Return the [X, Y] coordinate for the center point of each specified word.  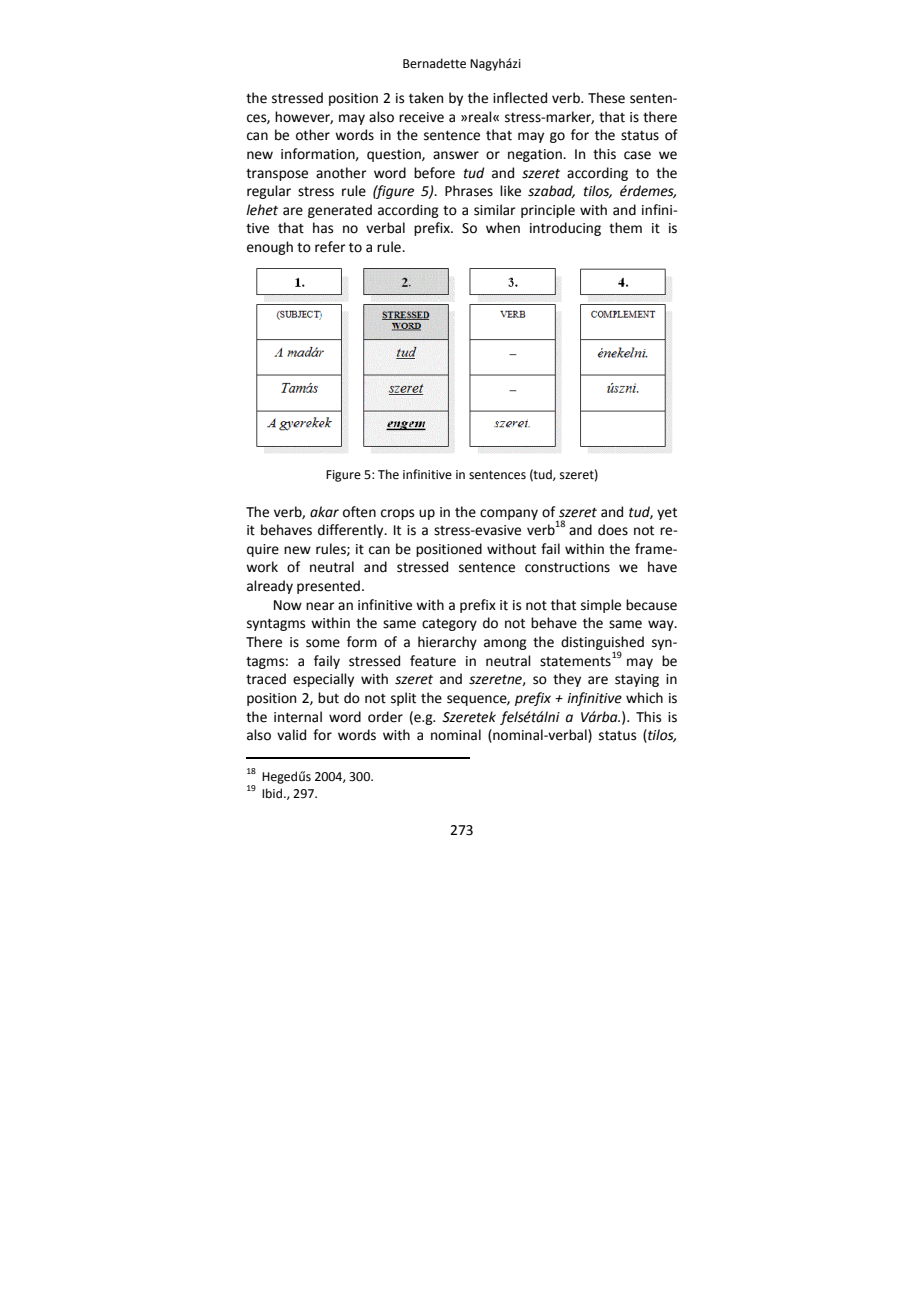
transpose [277, 174]
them [625, 228]
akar [324, 512]
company [509, 514]
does [613, 530]
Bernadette [434, 63]
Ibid [273, 793]
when [503, 228]
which [644, 698]
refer [330, 247]
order [385, 717]
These [606, 98]
